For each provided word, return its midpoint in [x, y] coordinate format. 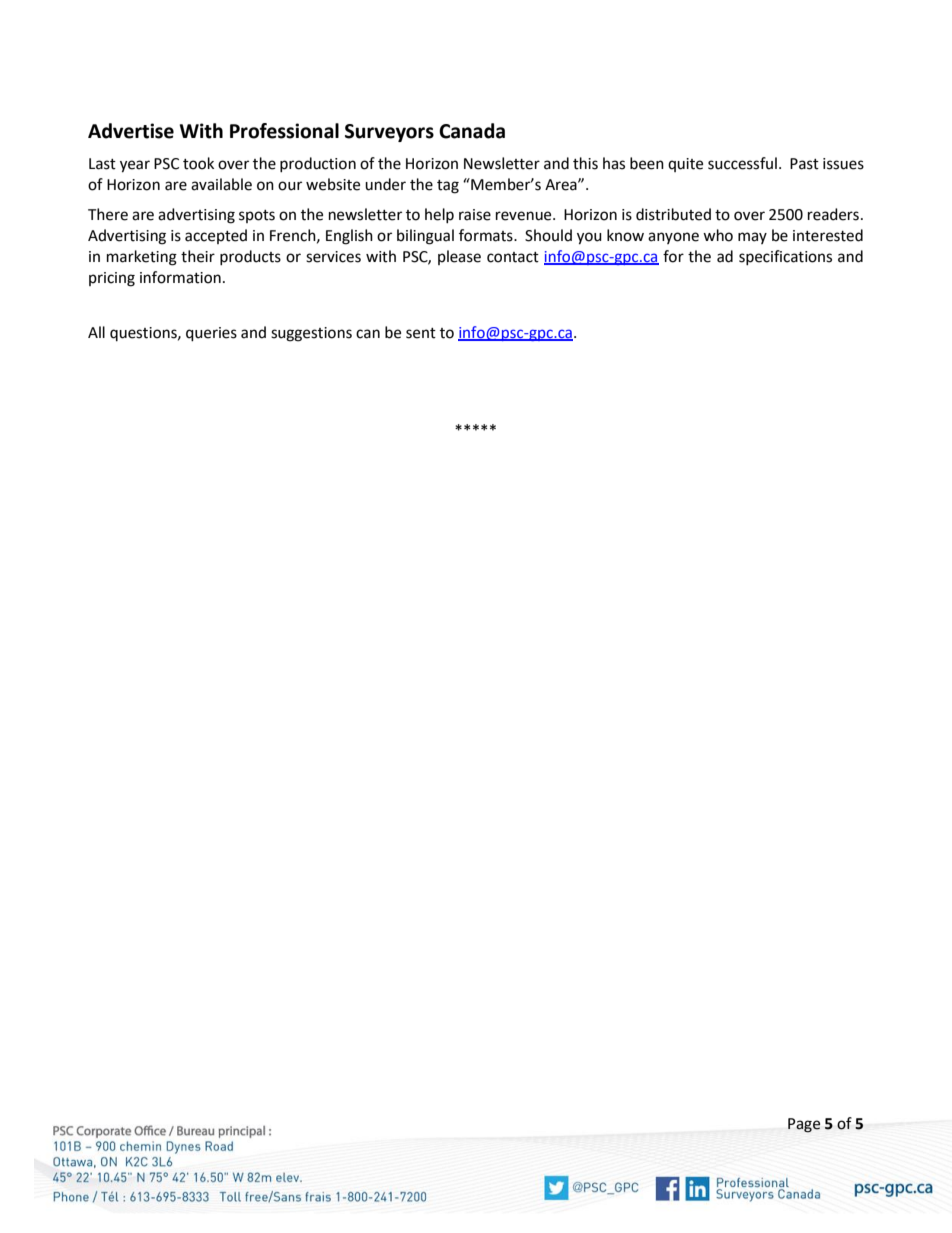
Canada [472, 131]
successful [742, 163]
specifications [785, 257]
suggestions [311, 334]
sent [421, 333]
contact [513, 257]
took [198, 163]
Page [804, 1125]
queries [211, 334]
